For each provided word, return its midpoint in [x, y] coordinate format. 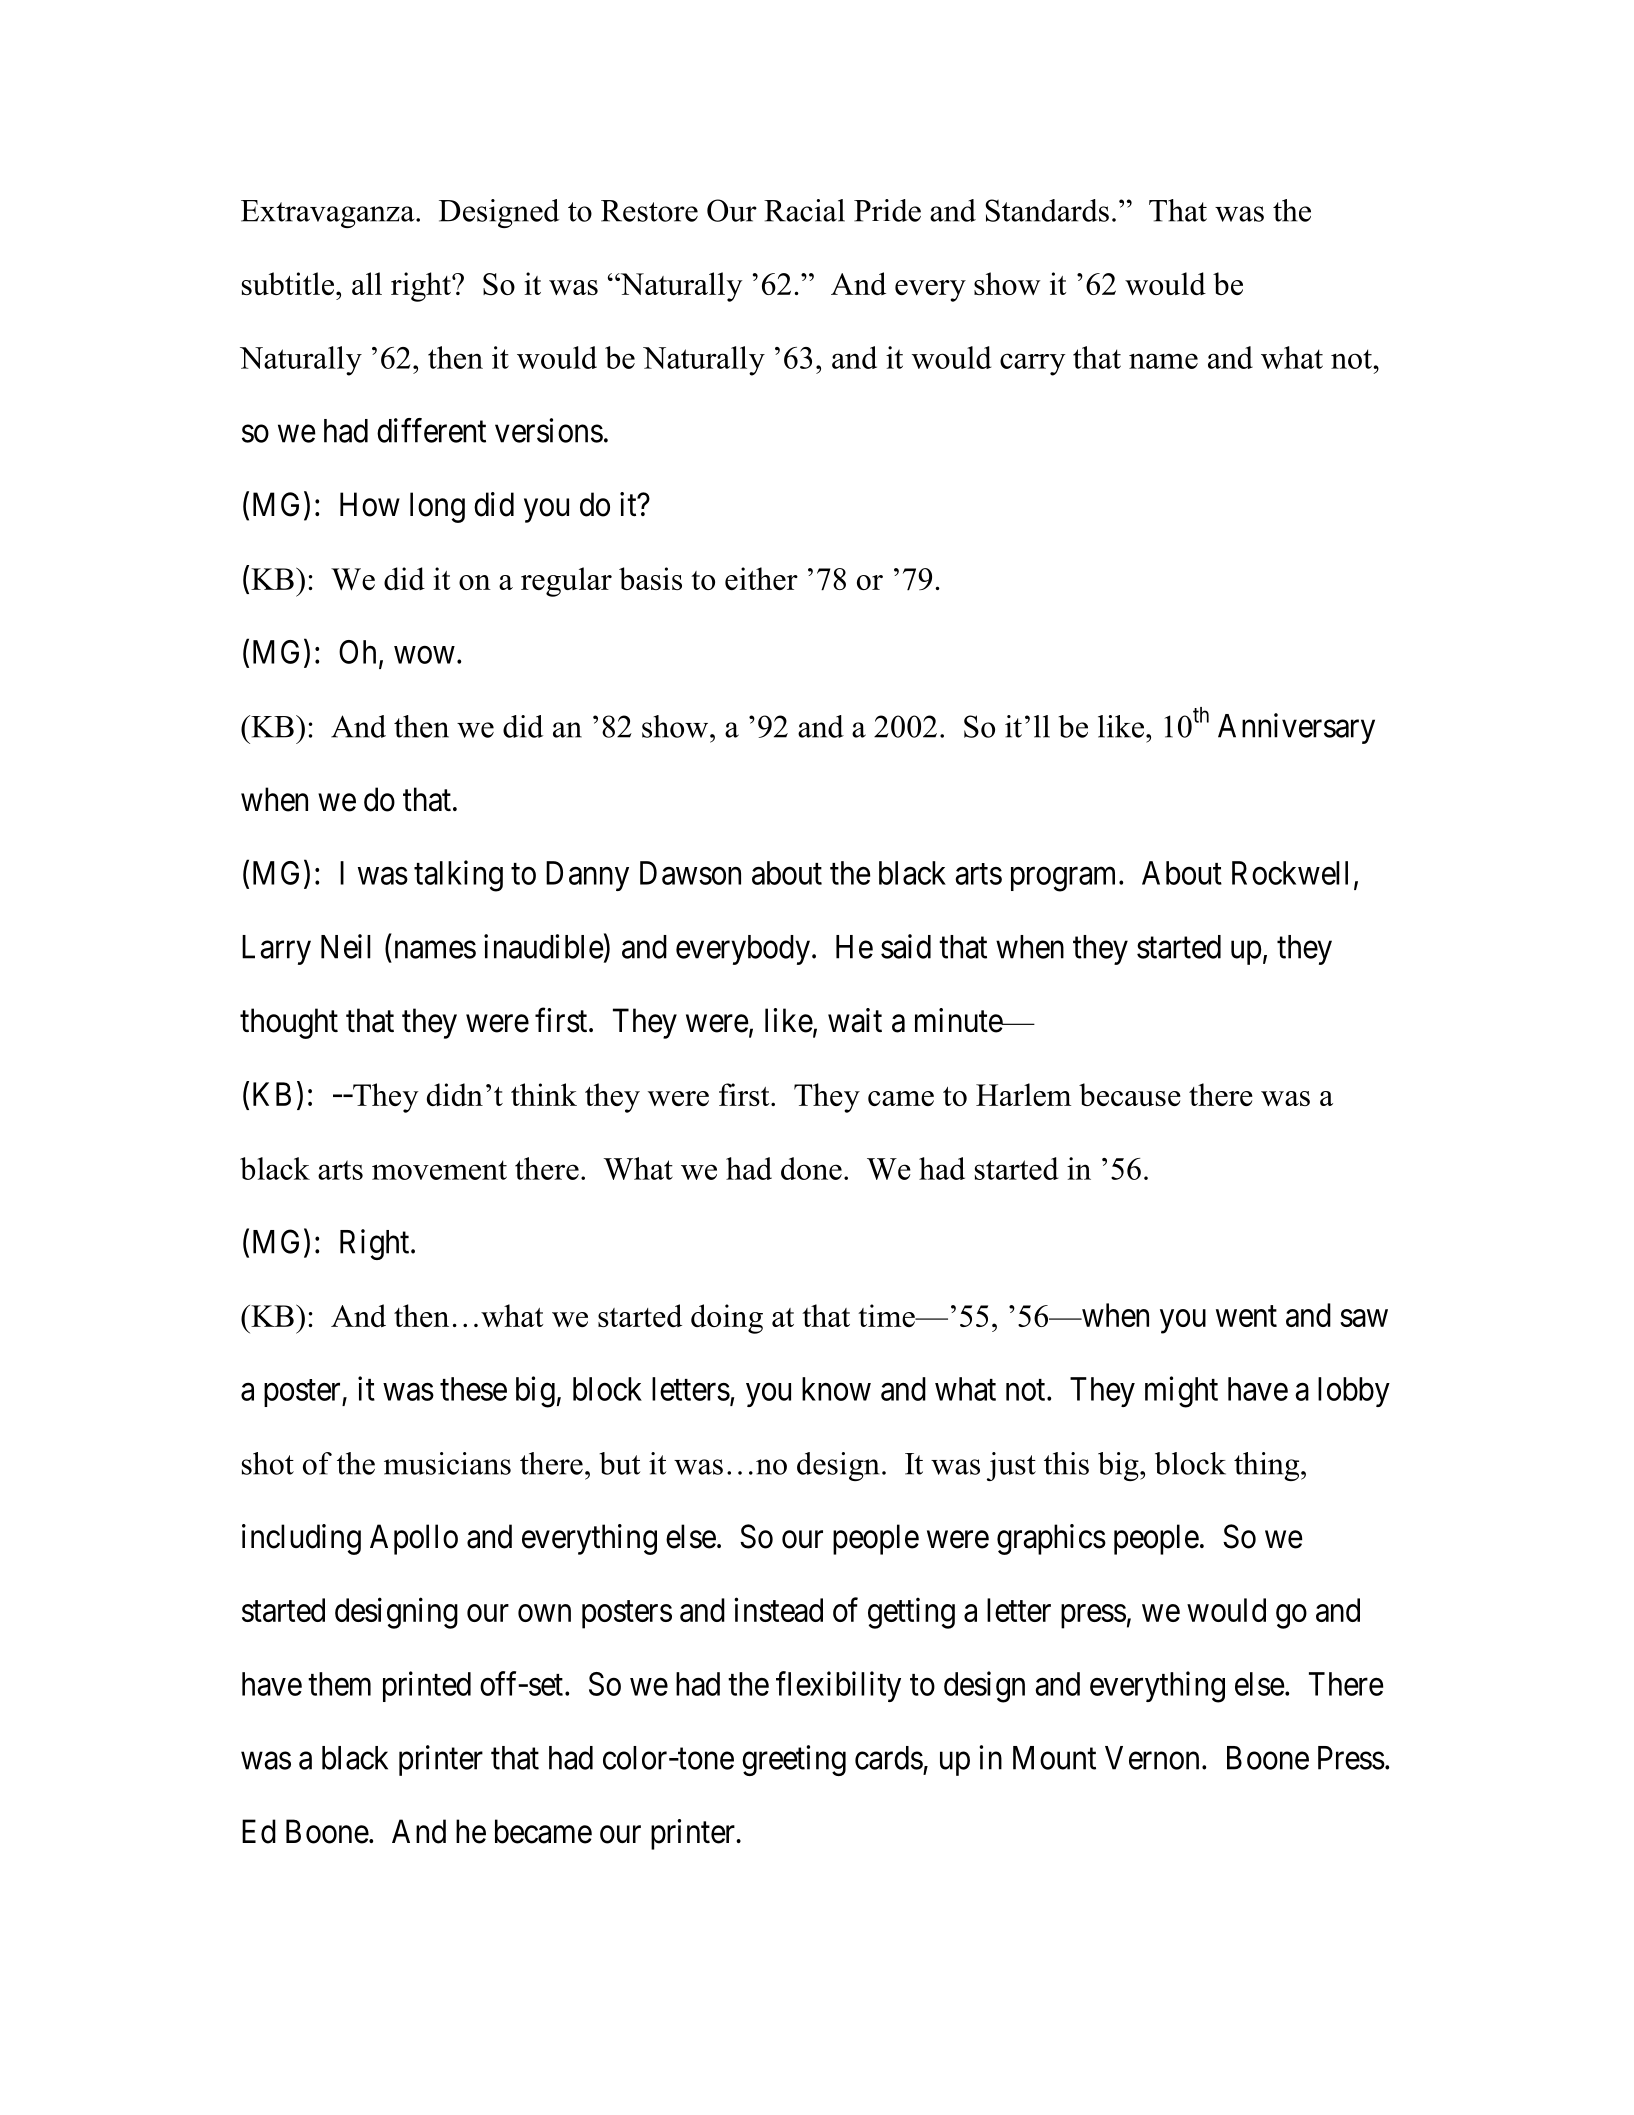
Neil [346, 946]
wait [855, 1020]
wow [424, 655]
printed [427, 1686]
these [473, 1389]
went [1246, 1316]
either [761, 578]
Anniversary [1296, 728]
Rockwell [1290, 873]
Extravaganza [329, 214]
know [836, 1389]
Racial [804, 210]
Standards [1047, 210]
